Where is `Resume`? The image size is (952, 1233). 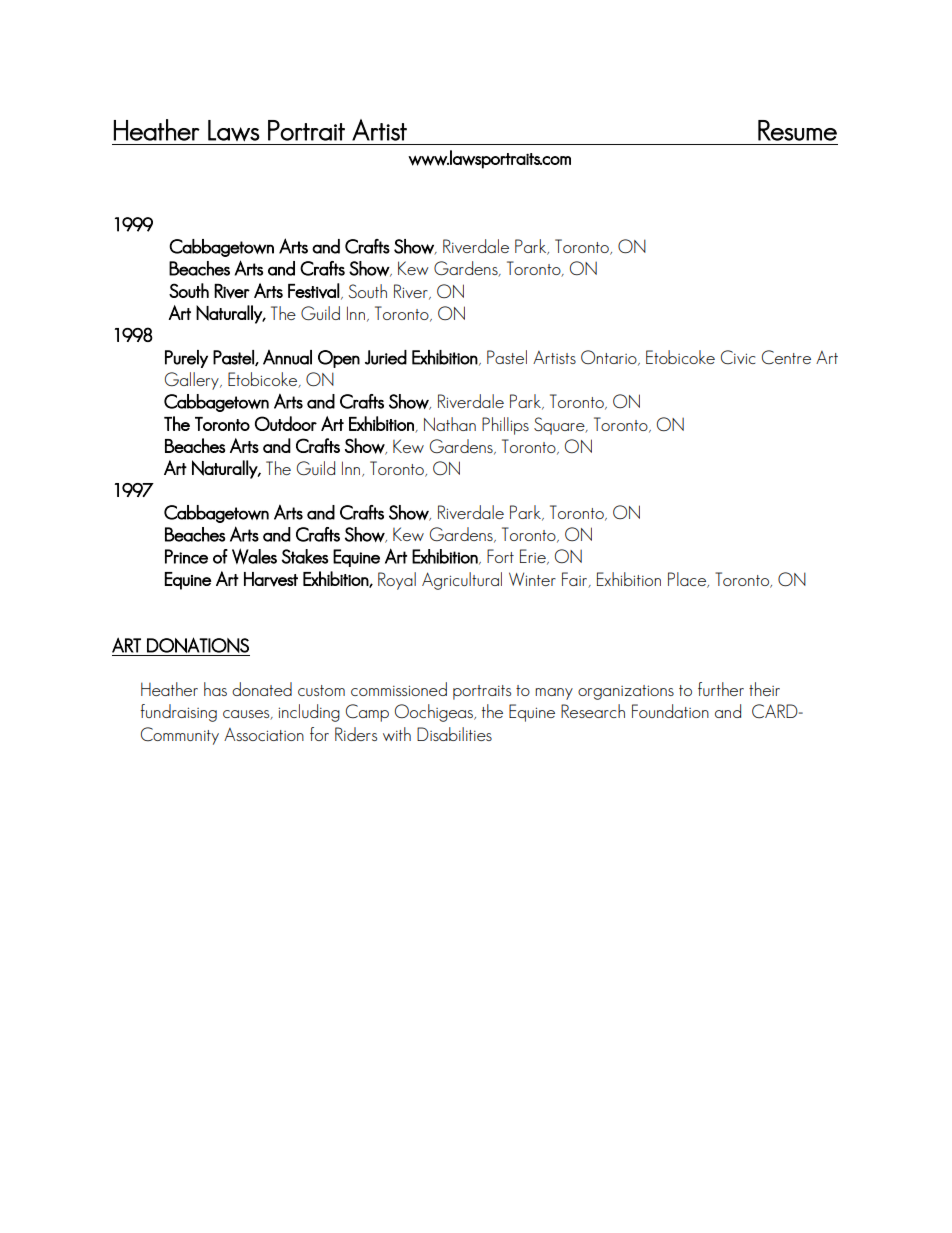 Resume is located at coordinates (797, 130).
